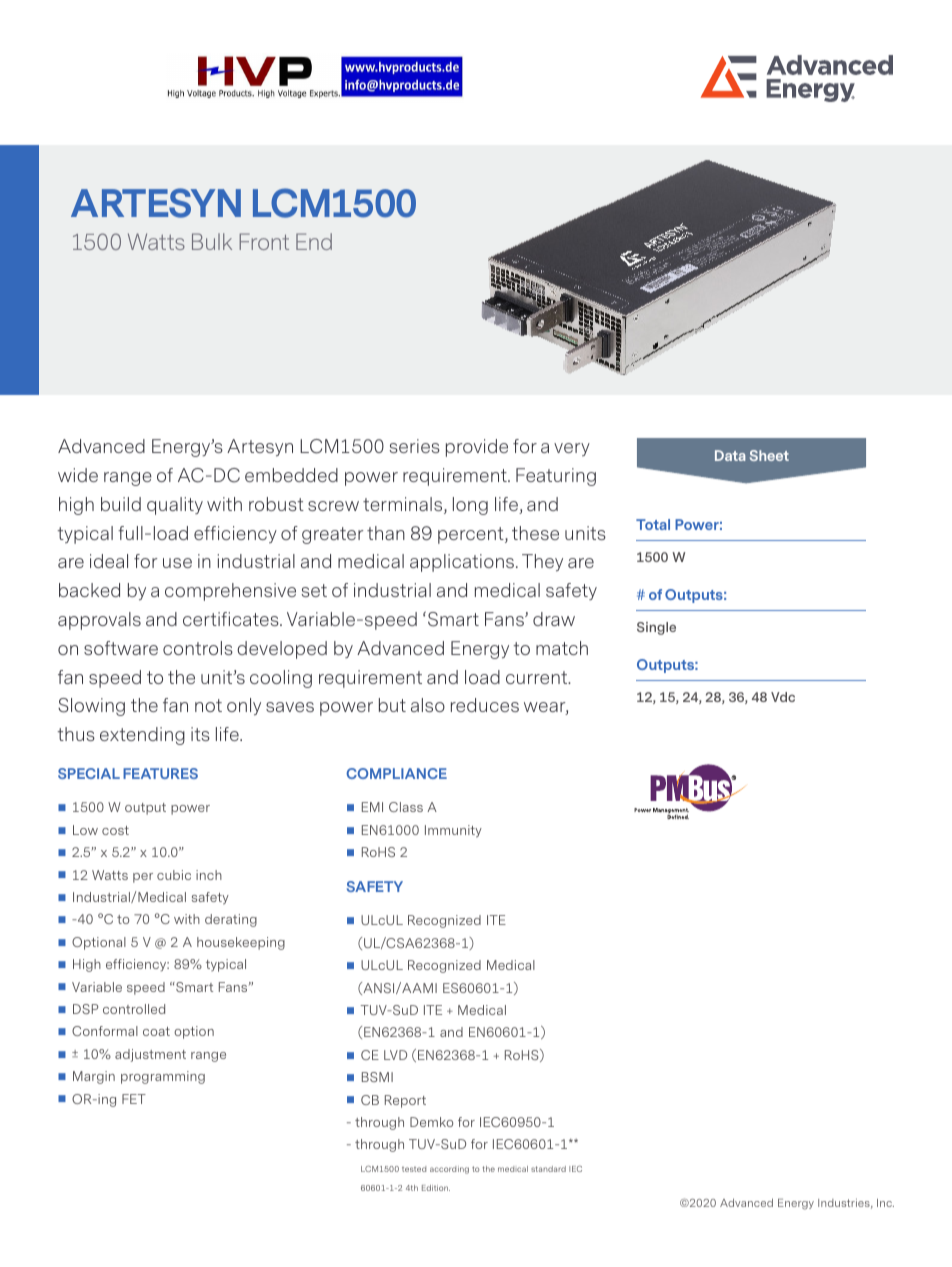  Describe the element at coordinates (783, 697) in the page. I see `Vdc` at that location.
